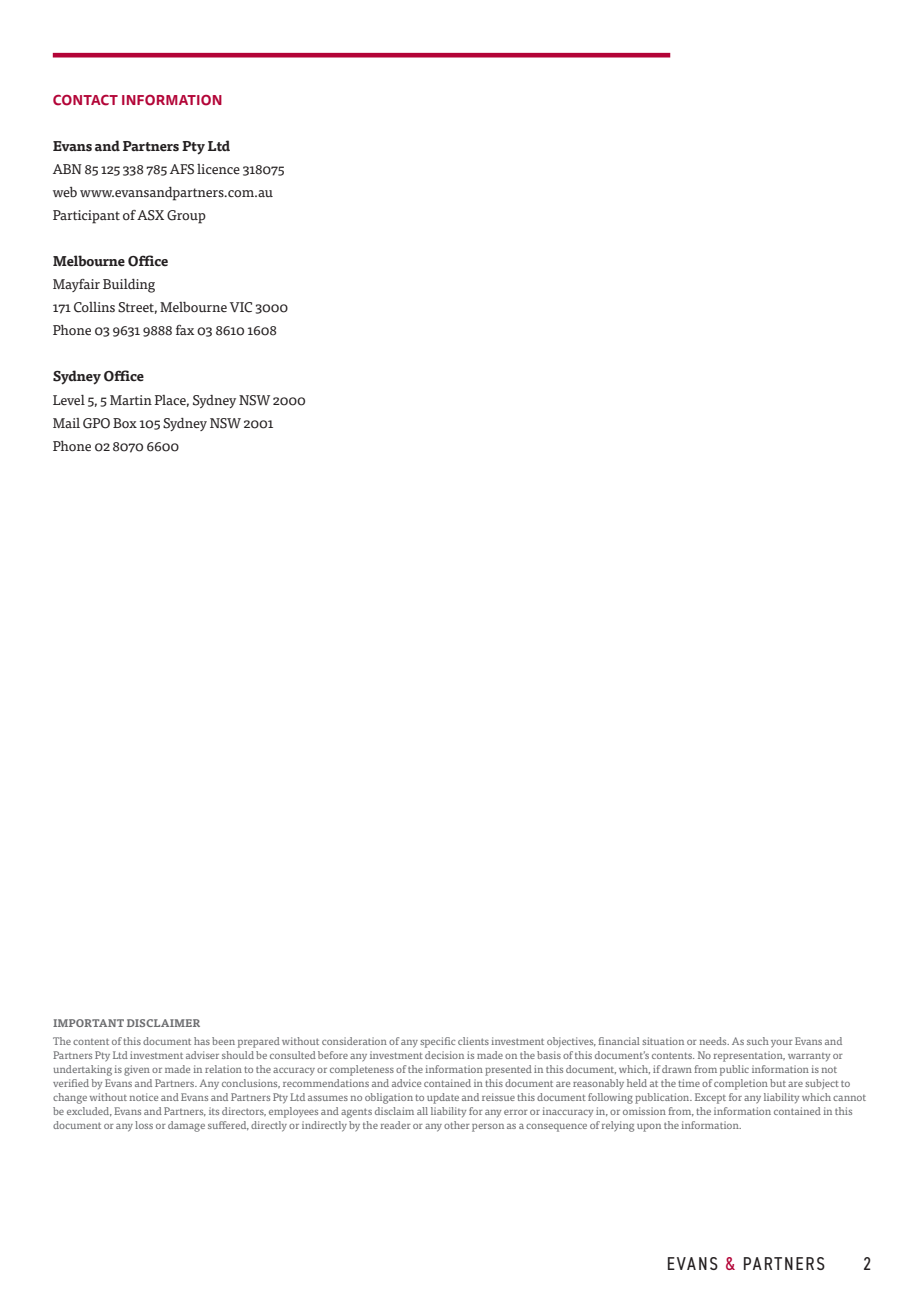 The width and height of the page is (924, 1308). What do you see at coordinates (473, 1041) in the page?
I see `clients` at bounding box center [473, 1041].
